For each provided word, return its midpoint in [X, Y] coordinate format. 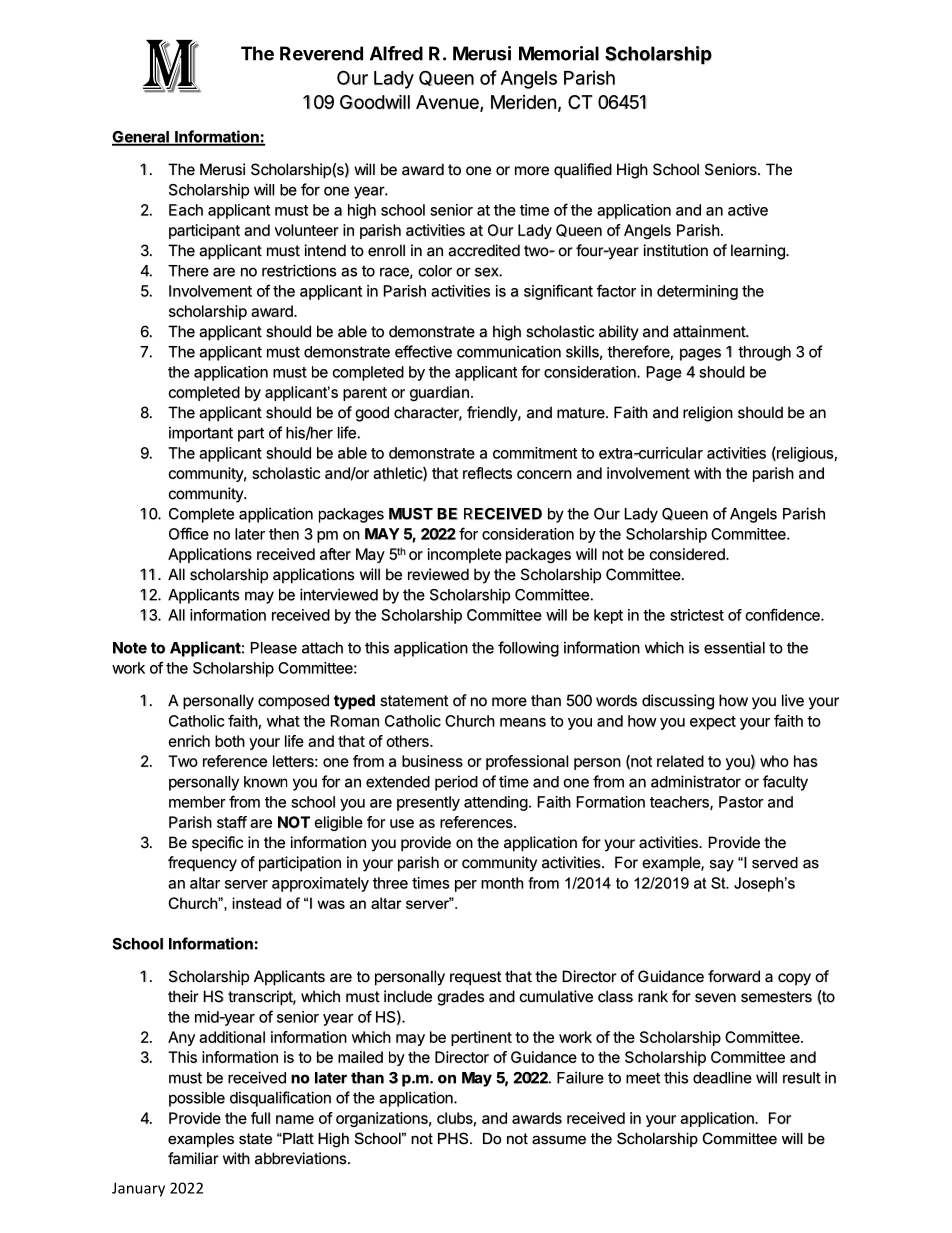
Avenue [448, 103]
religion [708, 414]
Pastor [741, 802]
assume [559, 1140]
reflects [487, 473]
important [201, 434]
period [456, 783]
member [197, 802]
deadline [722, 1077]
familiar [193, 1158]
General [141, 138]
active [748, 210]
